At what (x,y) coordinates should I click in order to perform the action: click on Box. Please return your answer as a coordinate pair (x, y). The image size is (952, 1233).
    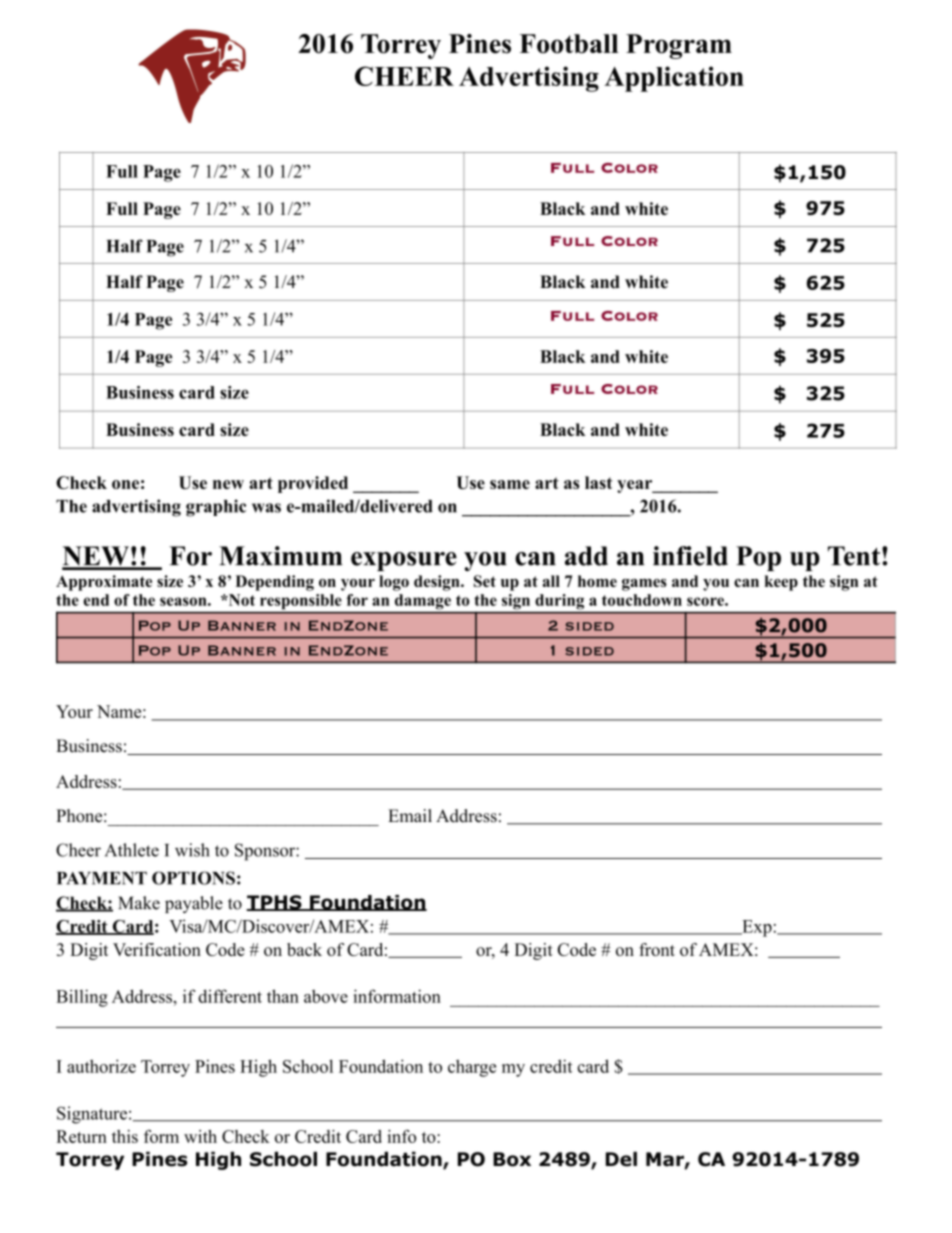
    Looking at the image, I should click on (512, 1159).
